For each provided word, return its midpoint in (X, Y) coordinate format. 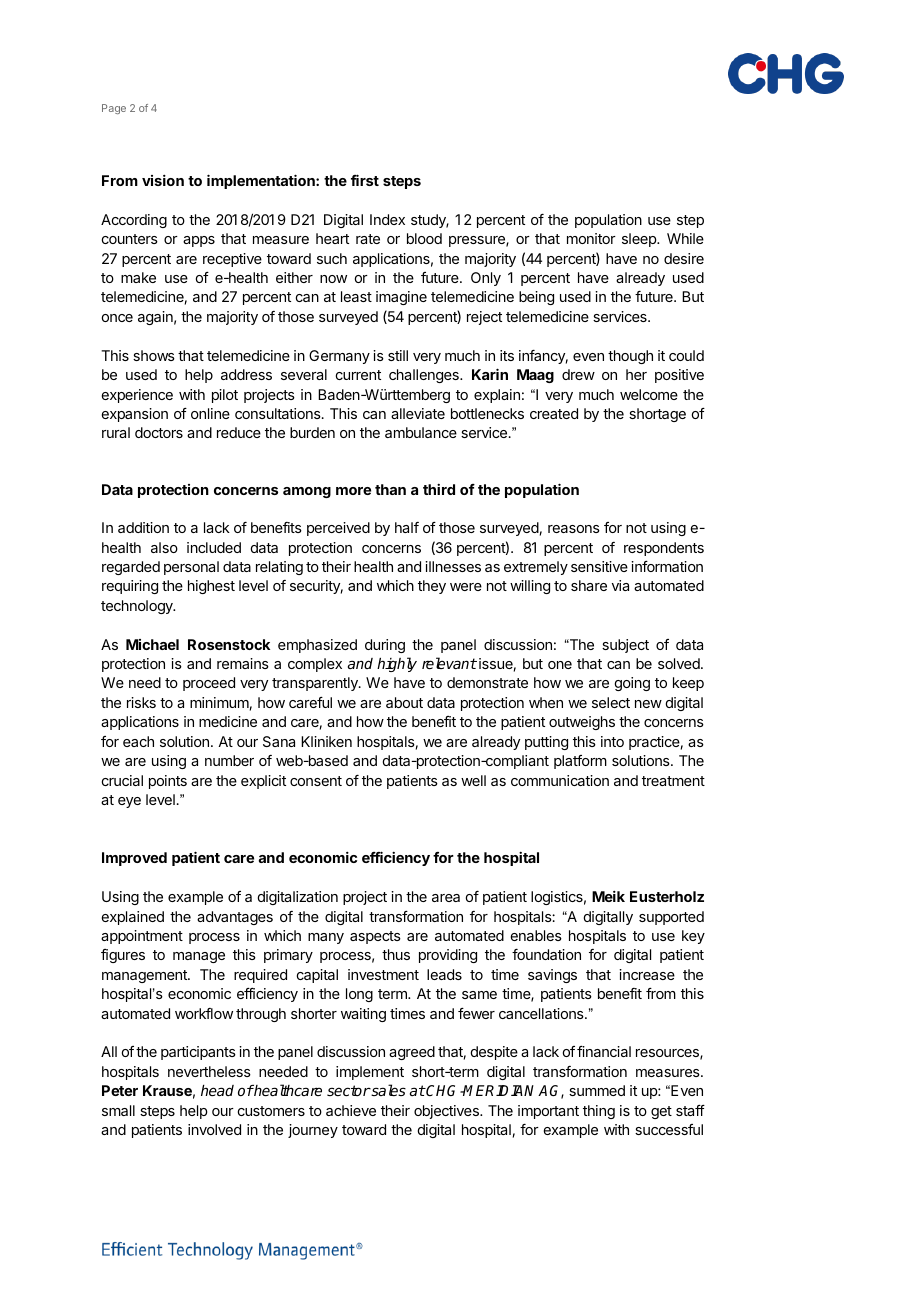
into (612, 741)
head (217, 1090)
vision (163, 180)
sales (388, 1090)
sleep (640, 240)
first (365, 180)
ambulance (421, 432)
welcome (649, 394)
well (473, 780)
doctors (159, 432)
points (168, 782)
